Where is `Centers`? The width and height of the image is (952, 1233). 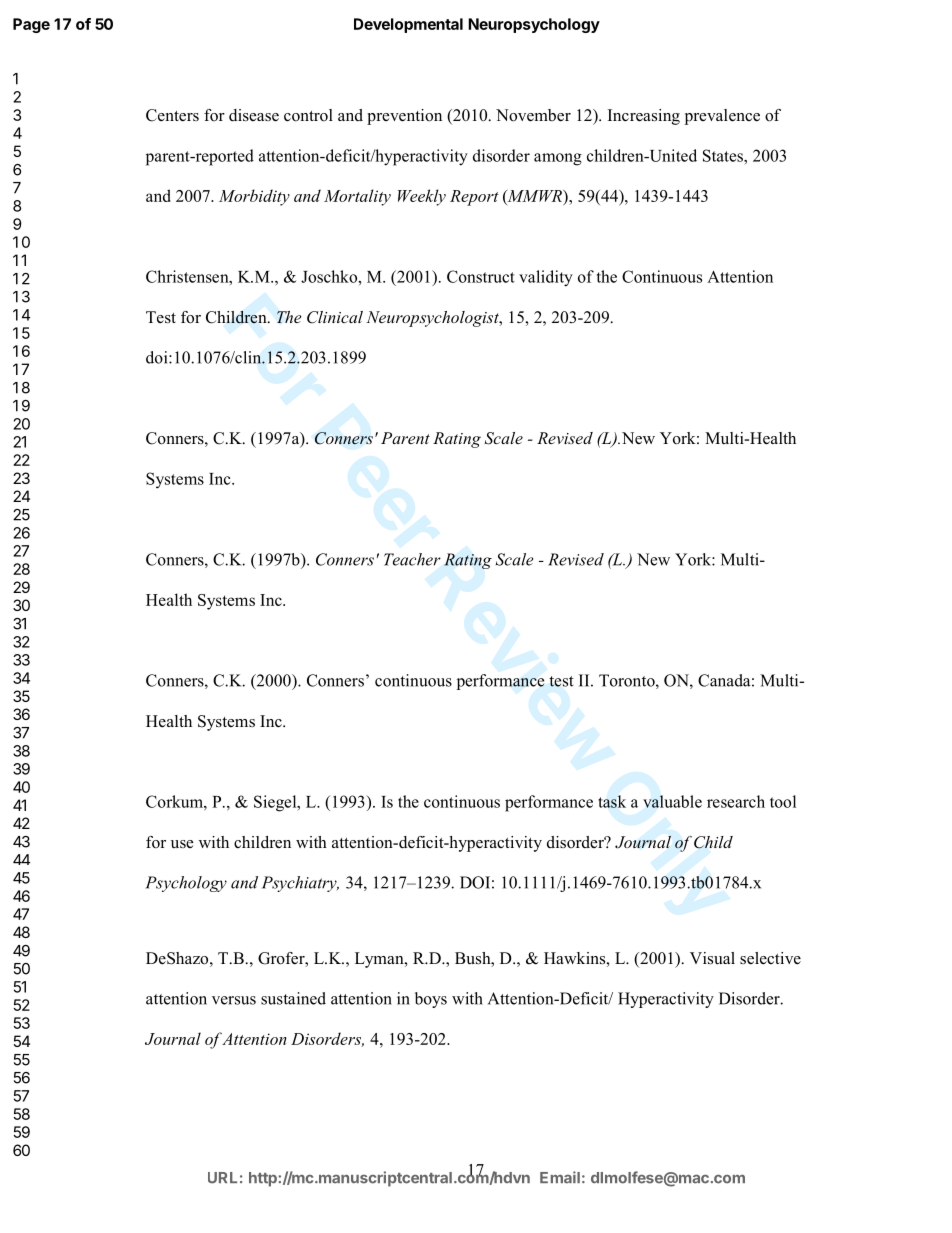
Centers is located at coordinates (172, 115).
